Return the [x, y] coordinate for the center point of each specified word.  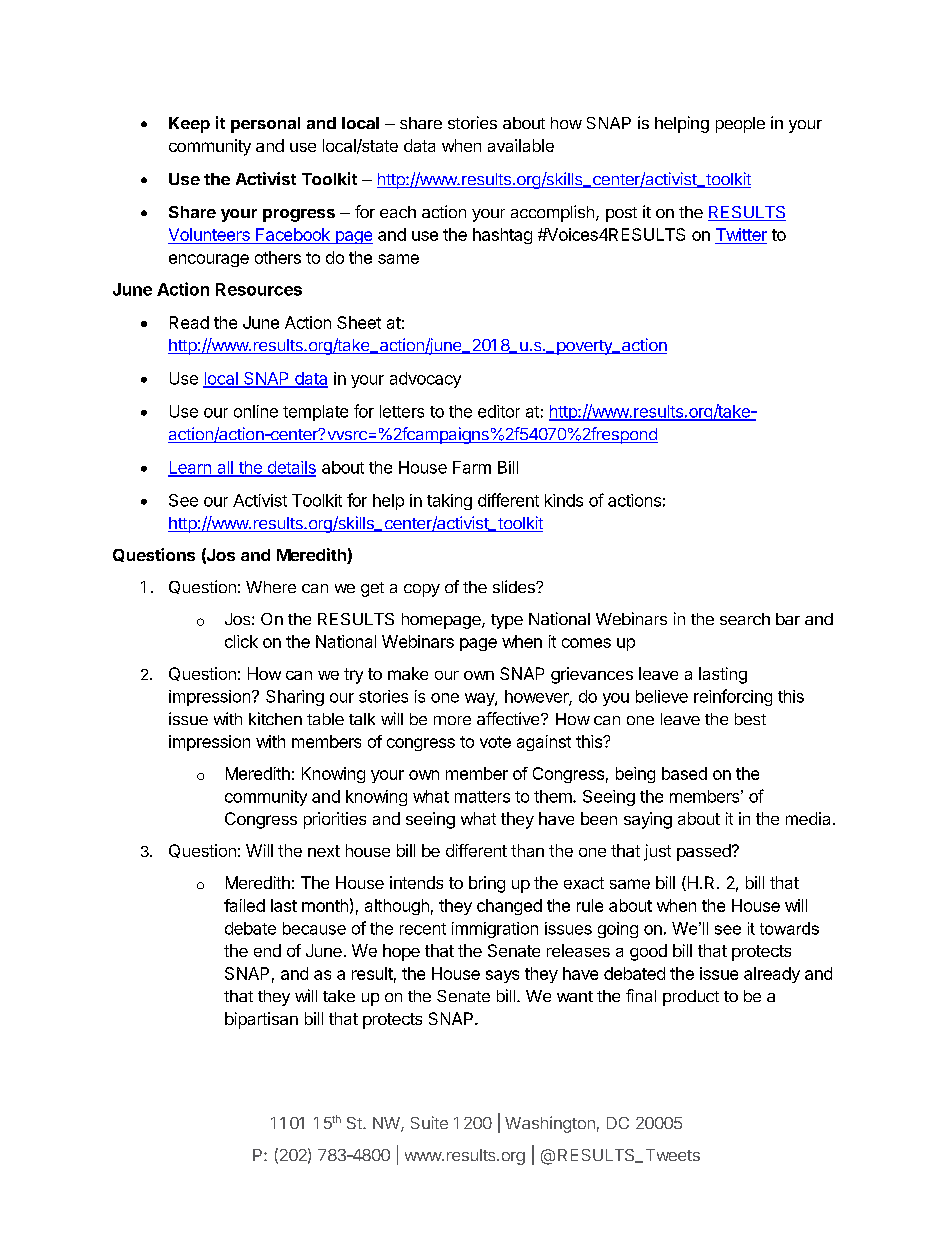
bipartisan [261, 1020]
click [241, 641]
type [507, 621]
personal [265, 125]
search [745, 619]
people [740, 125]
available [521, 145]
